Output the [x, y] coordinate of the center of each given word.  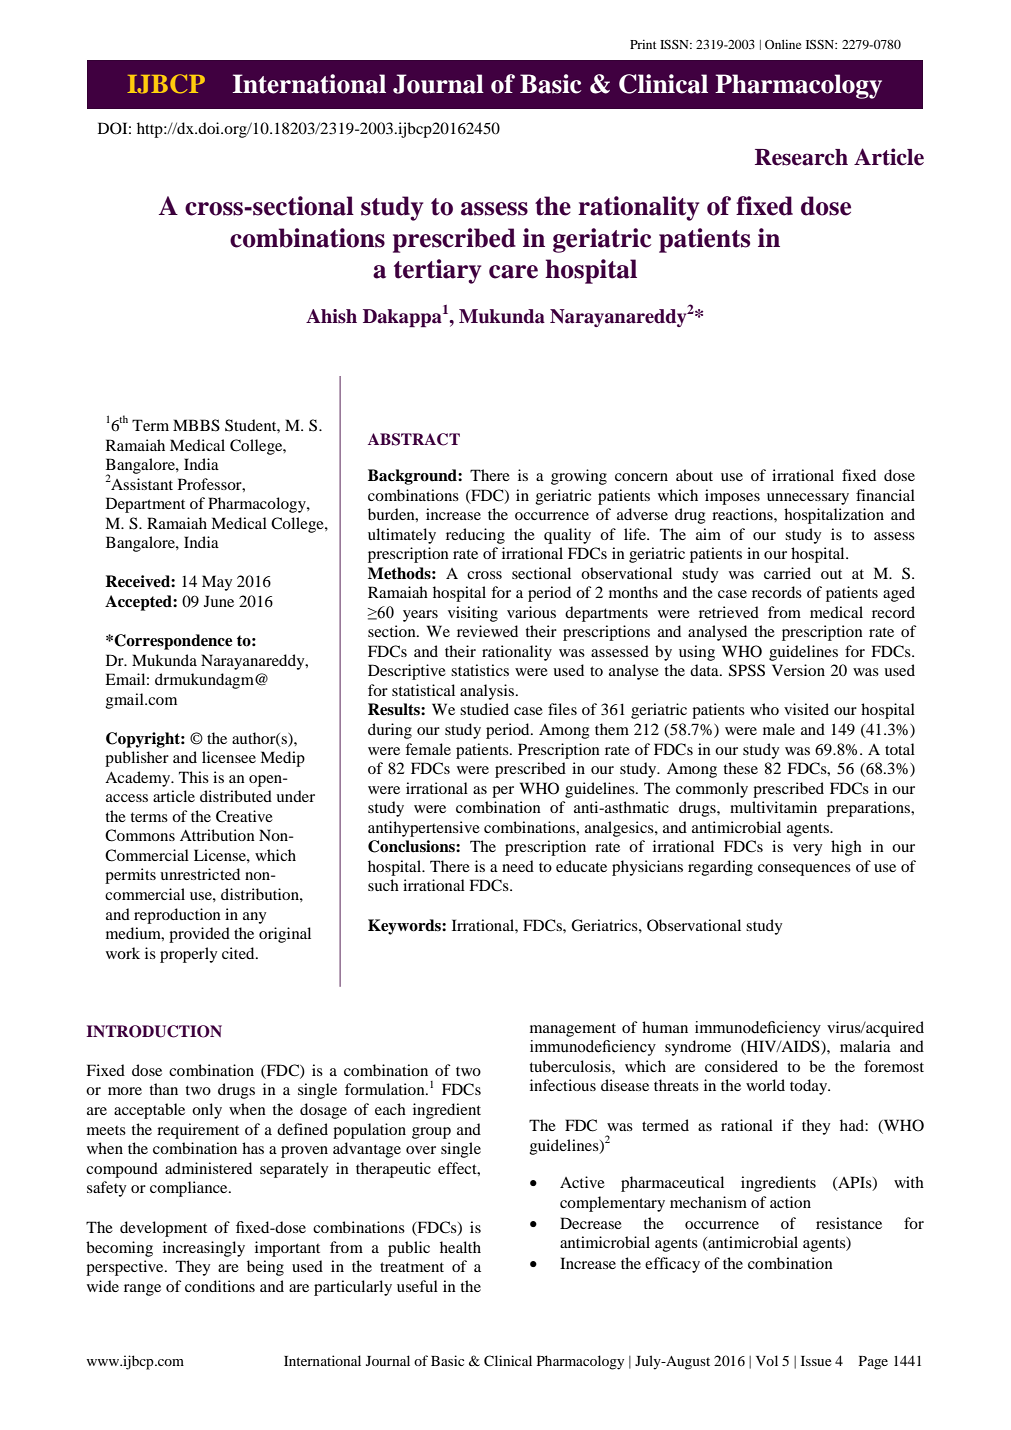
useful [417, 1286]
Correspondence [173, 642]
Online [783, 44]
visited [806, 709]
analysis [488, 692]
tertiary [437, 271]
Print [643, 44]
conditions [220, 1286]
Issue [816, 1361]
